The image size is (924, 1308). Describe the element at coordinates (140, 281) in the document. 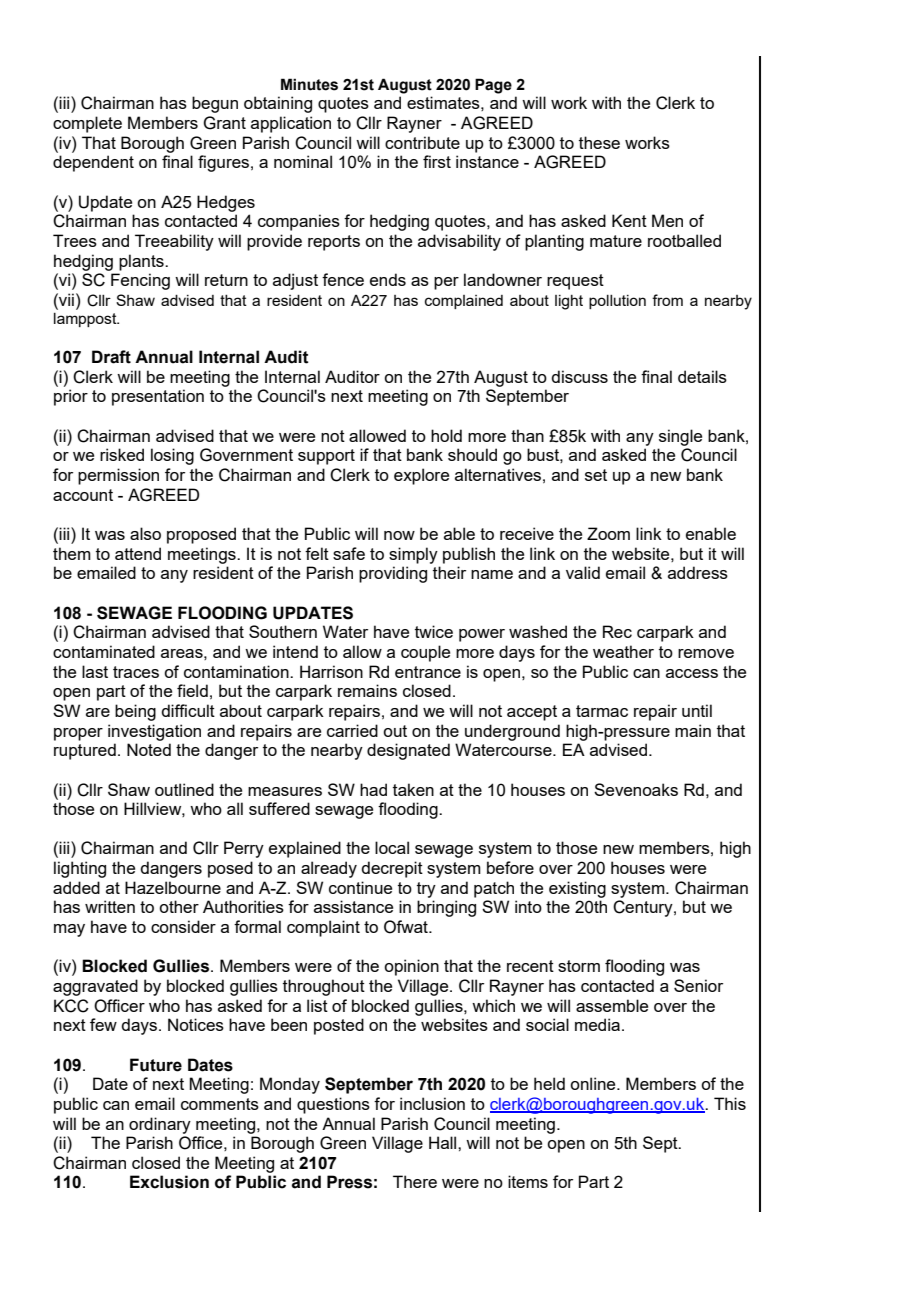

I see `Fencing` at that location.
